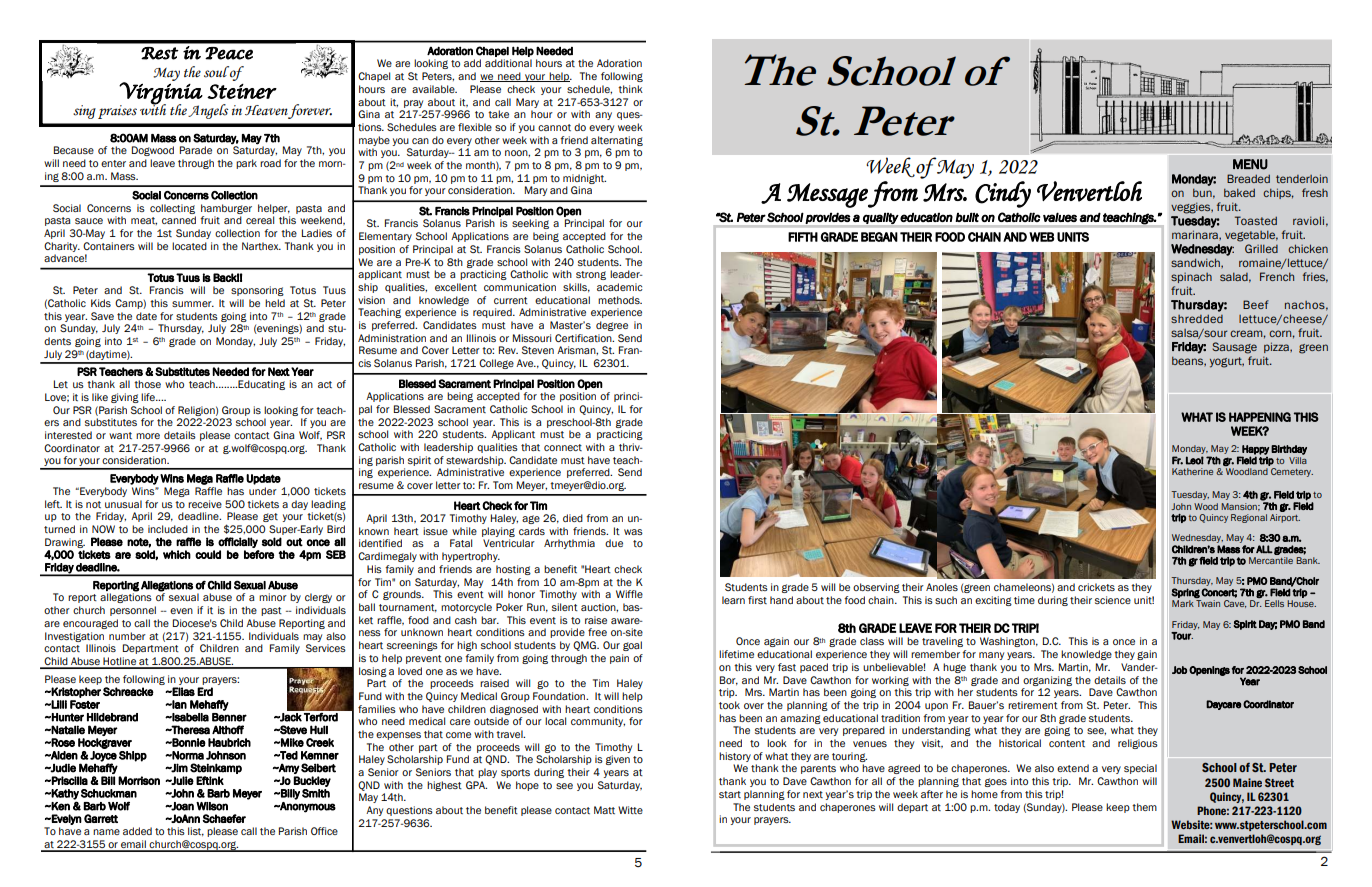 The width and height of the document is (1372, 887). I want to click on could, so click(208, 554).
